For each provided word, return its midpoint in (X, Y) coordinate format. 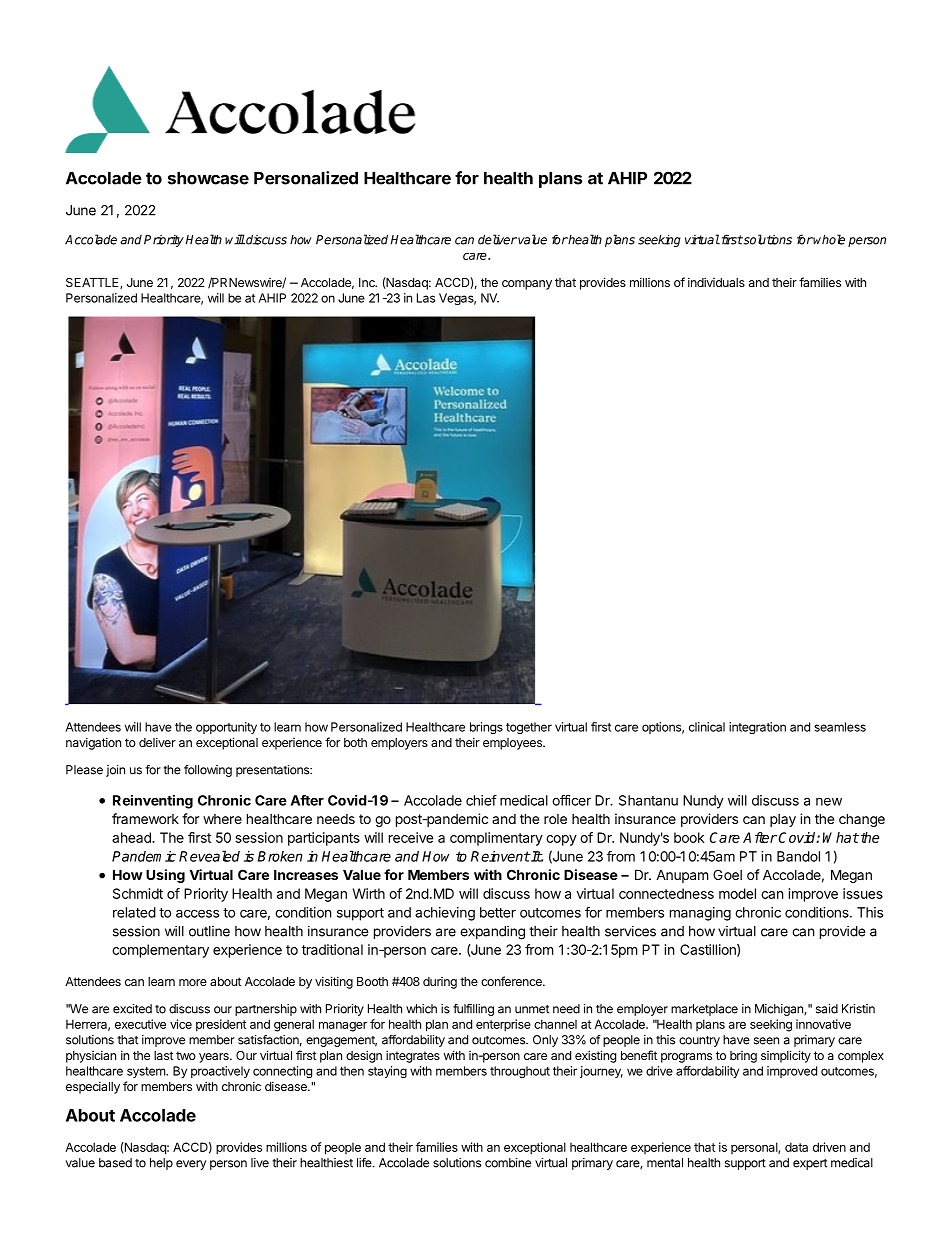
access (197, 913)
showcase (208, 178)
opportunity (226, 728)
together (529, 728)
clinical (707, 727)
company (527, 285)
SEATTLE (93, 283)
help (161, 1164)
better (498, 912)
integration (757, 728)
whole (828, 239)
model (737, 893)
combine (508, 1163)
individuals (716, 282)
